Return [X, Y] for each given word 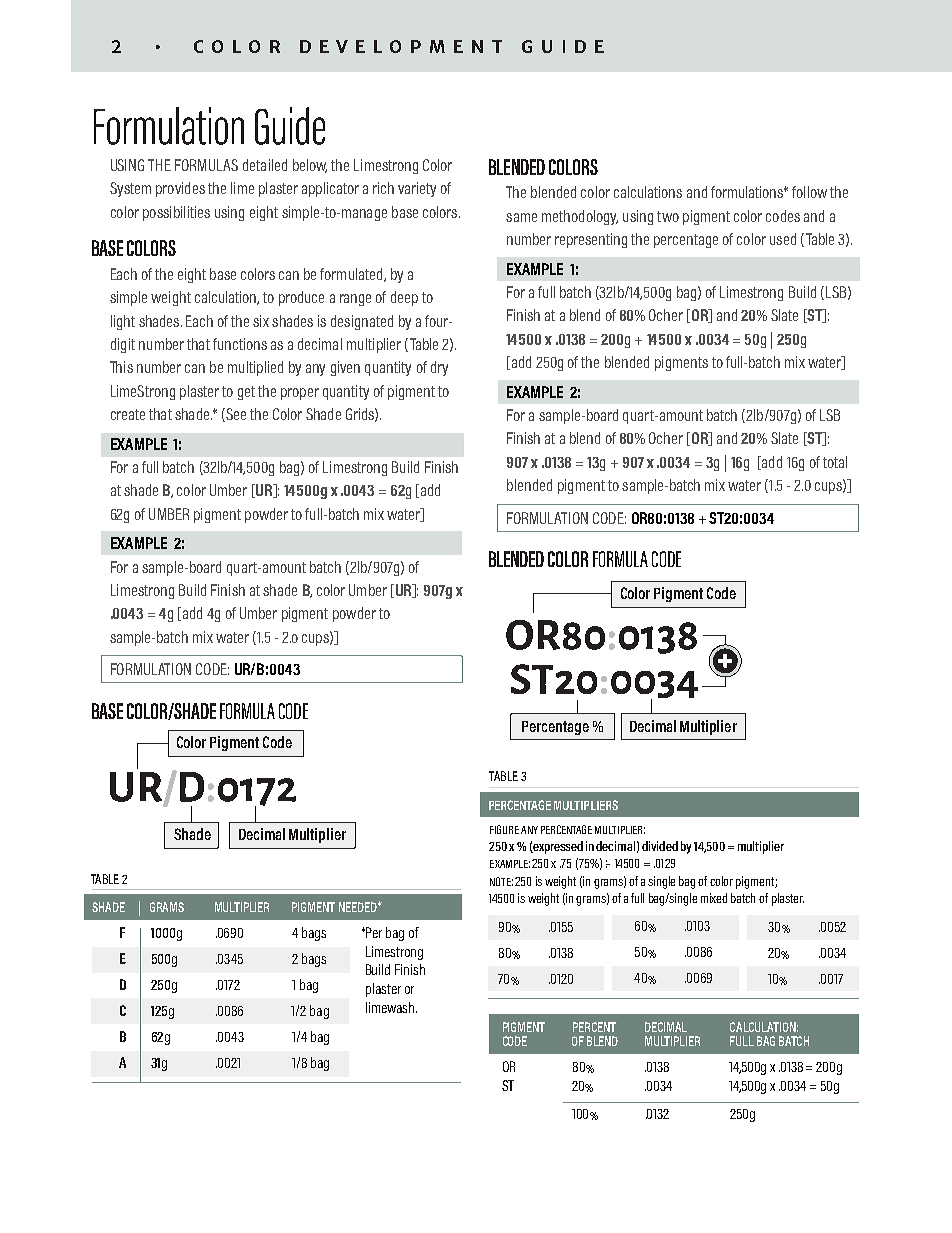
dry [439, 368]
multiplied [255, 368]
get [246, 393]
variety [417, 189]
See [235, 415]
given [345, 368]
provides [180, 189]
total [835, 462]
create [128, 414]
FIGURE [504, 829]
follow [809, 192]
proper [300, 394]
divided [660, 846]
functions [240, 344]
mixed [714, 898]
